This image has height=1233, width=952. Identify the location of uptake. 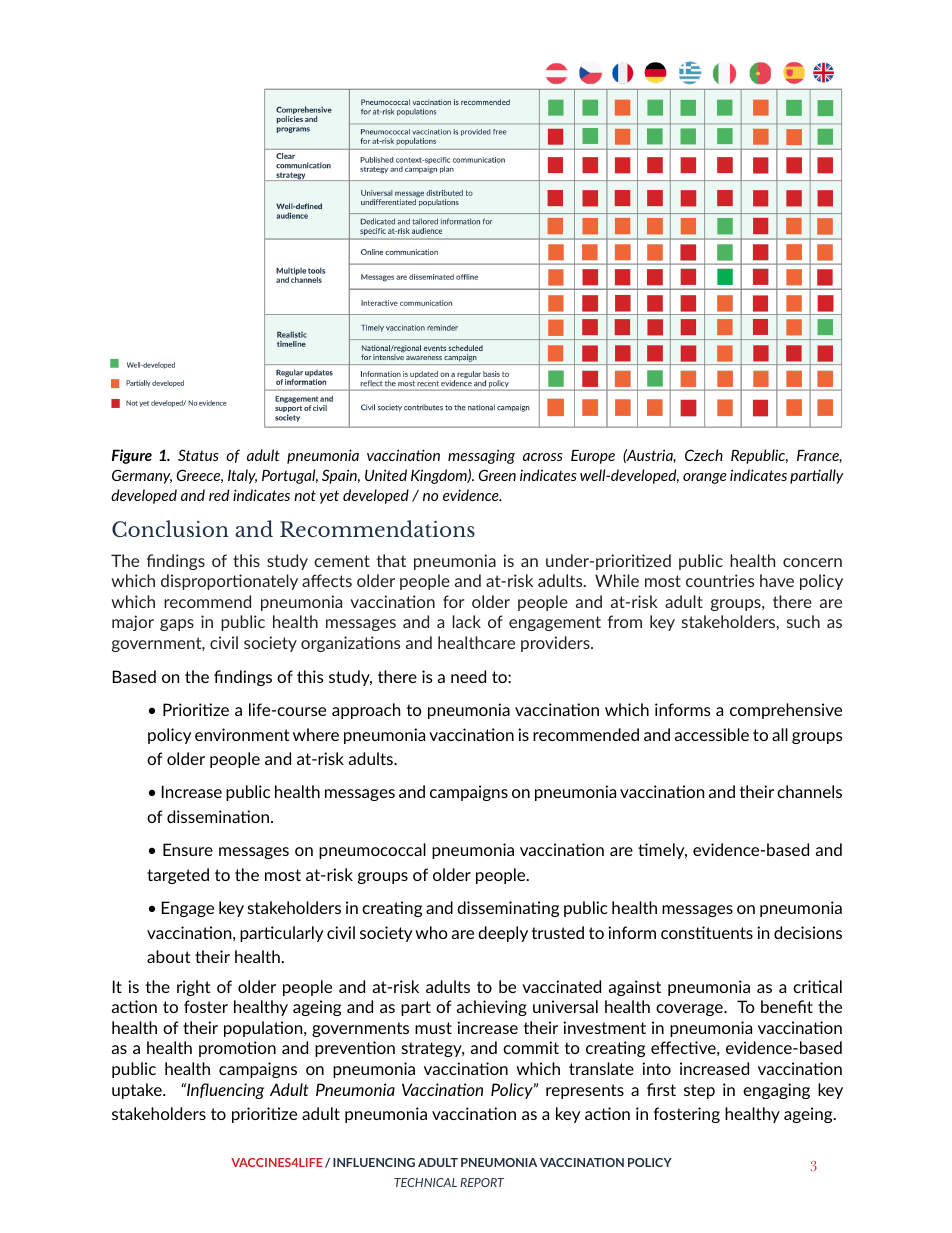
(138, 1091).
